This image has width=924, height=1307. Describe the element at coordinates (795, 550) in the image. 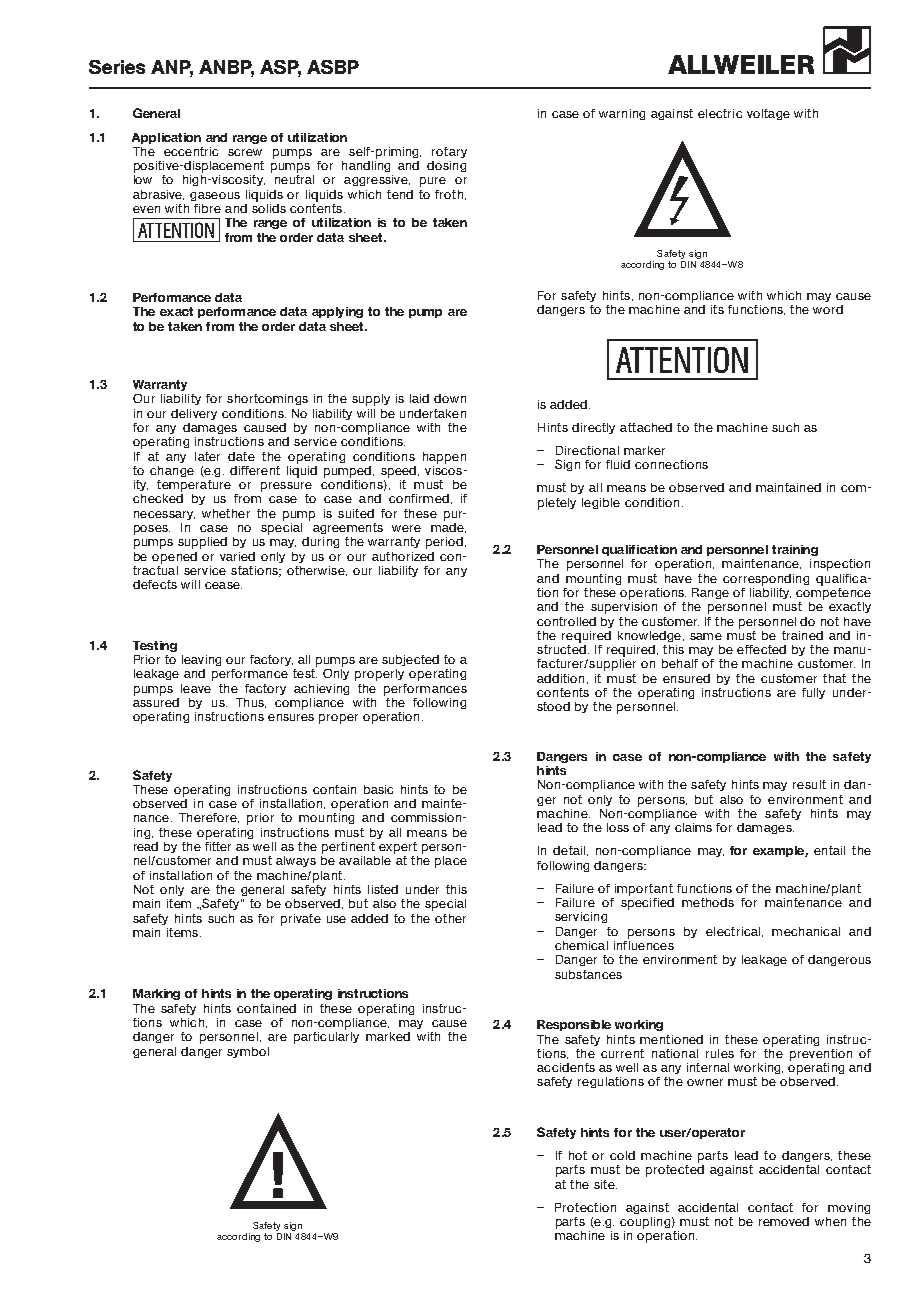

I see `training` at that location.
